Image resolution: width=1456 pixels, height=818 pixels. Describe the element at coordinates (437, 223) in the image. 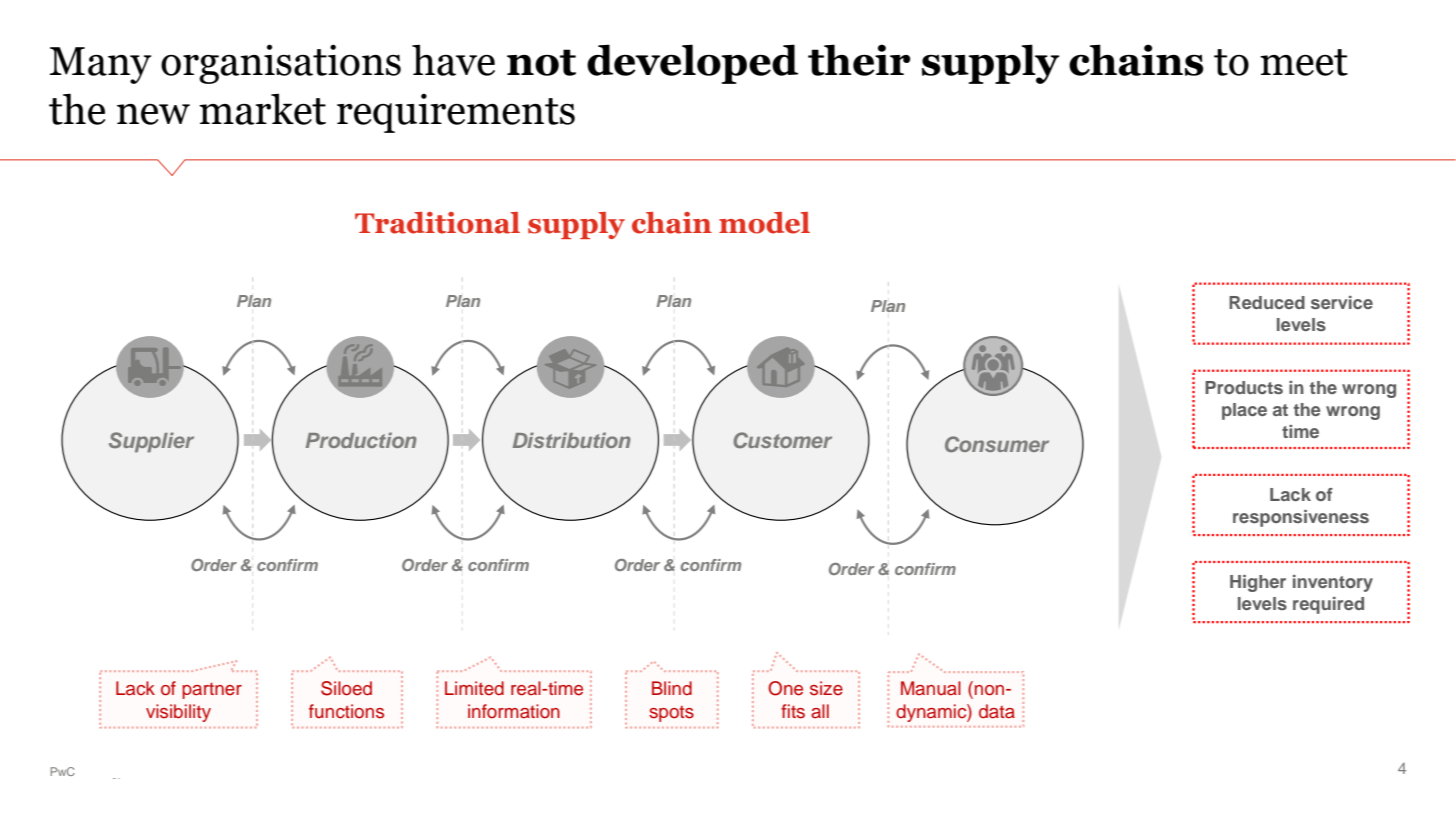

I see `Traditional` at that location.
